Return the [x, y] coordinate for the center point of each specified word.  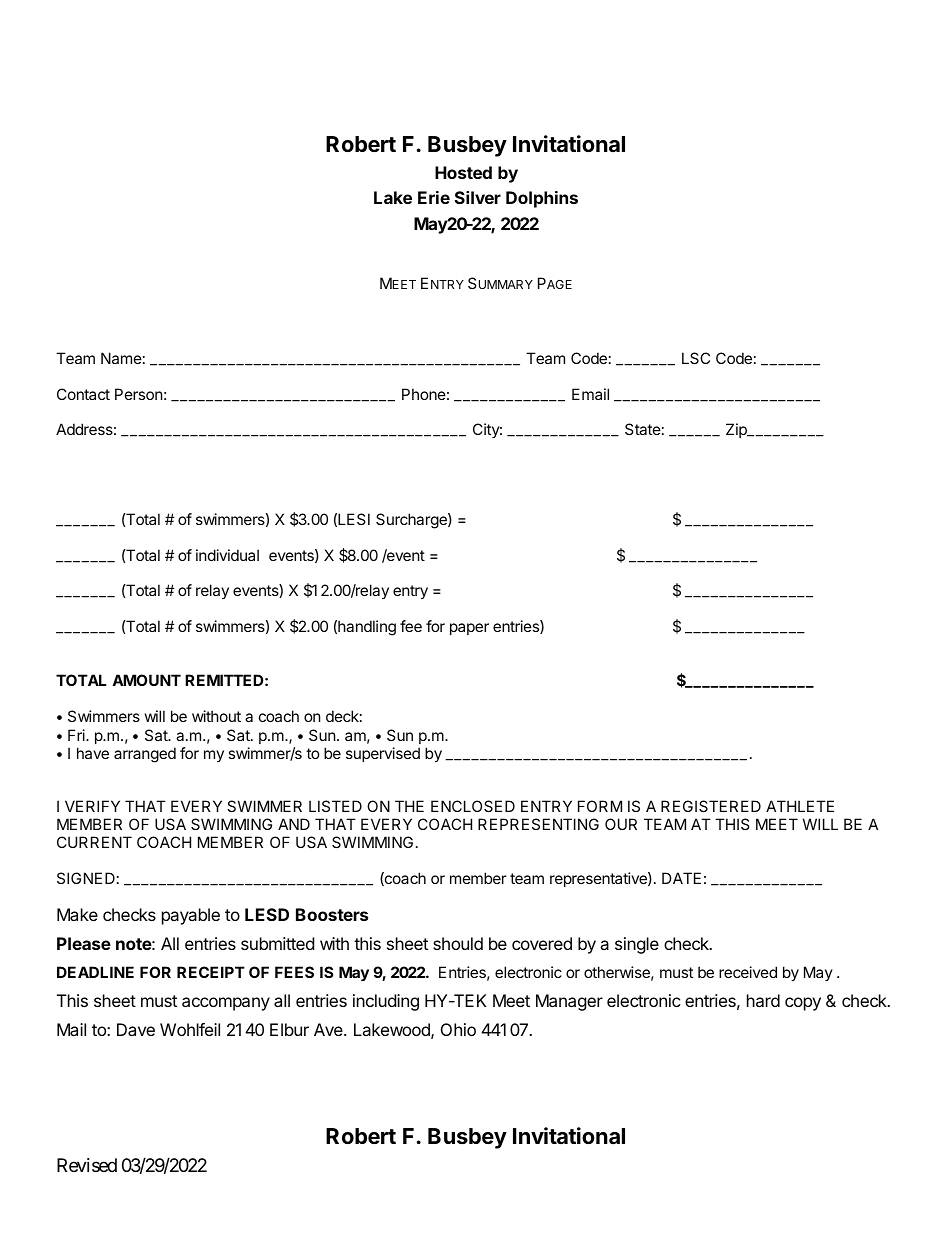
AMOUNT [146, 680]
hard [763, 1000]
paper [469, 629]
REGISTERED [711, 806]
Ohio [458, 1029]
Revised [87, 1165]
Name [121, 358]
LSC [696, 358]
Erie [434, 197]
